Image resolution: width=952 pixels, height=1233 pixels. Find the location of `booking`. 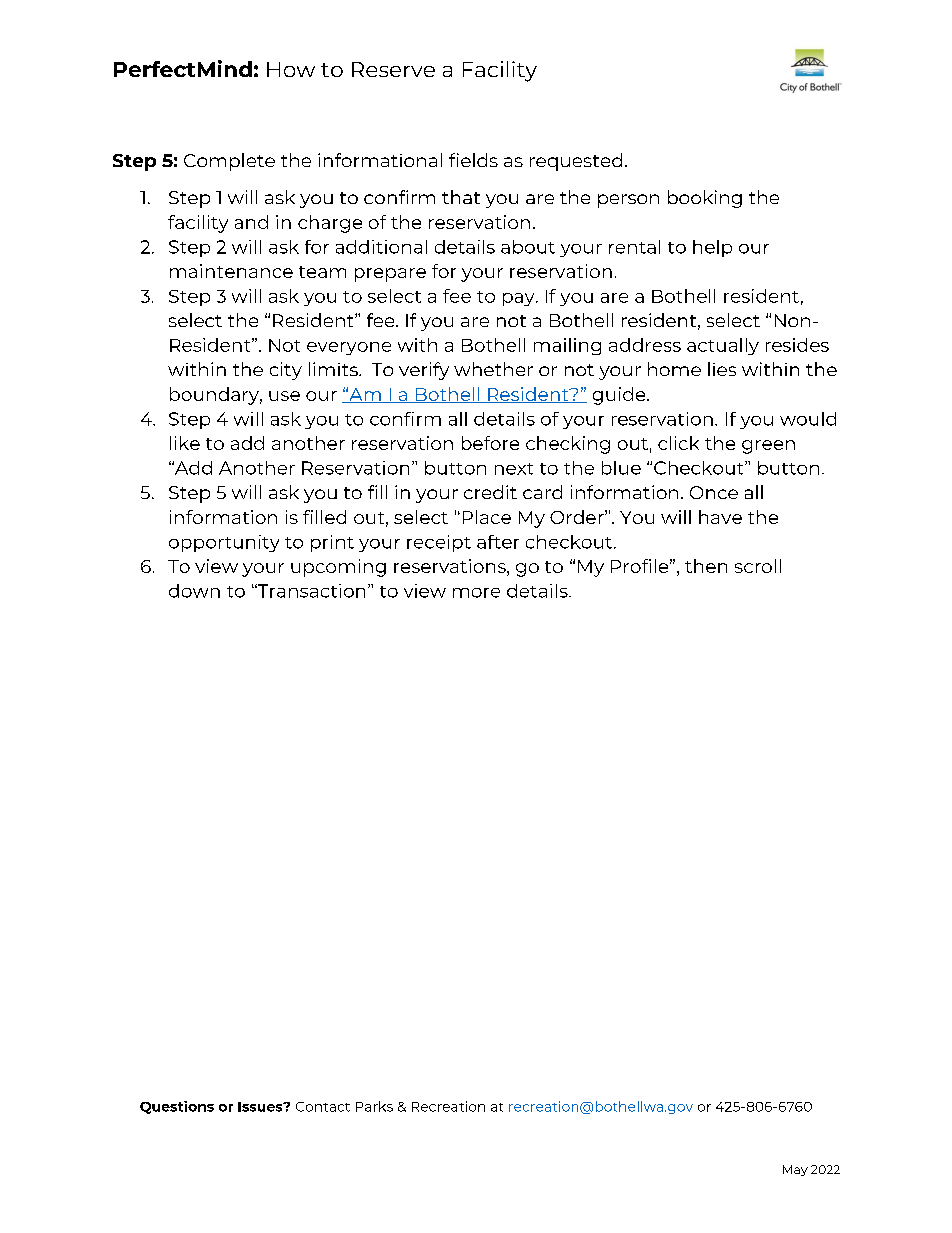

booking is located at coordinates (705, 199).
